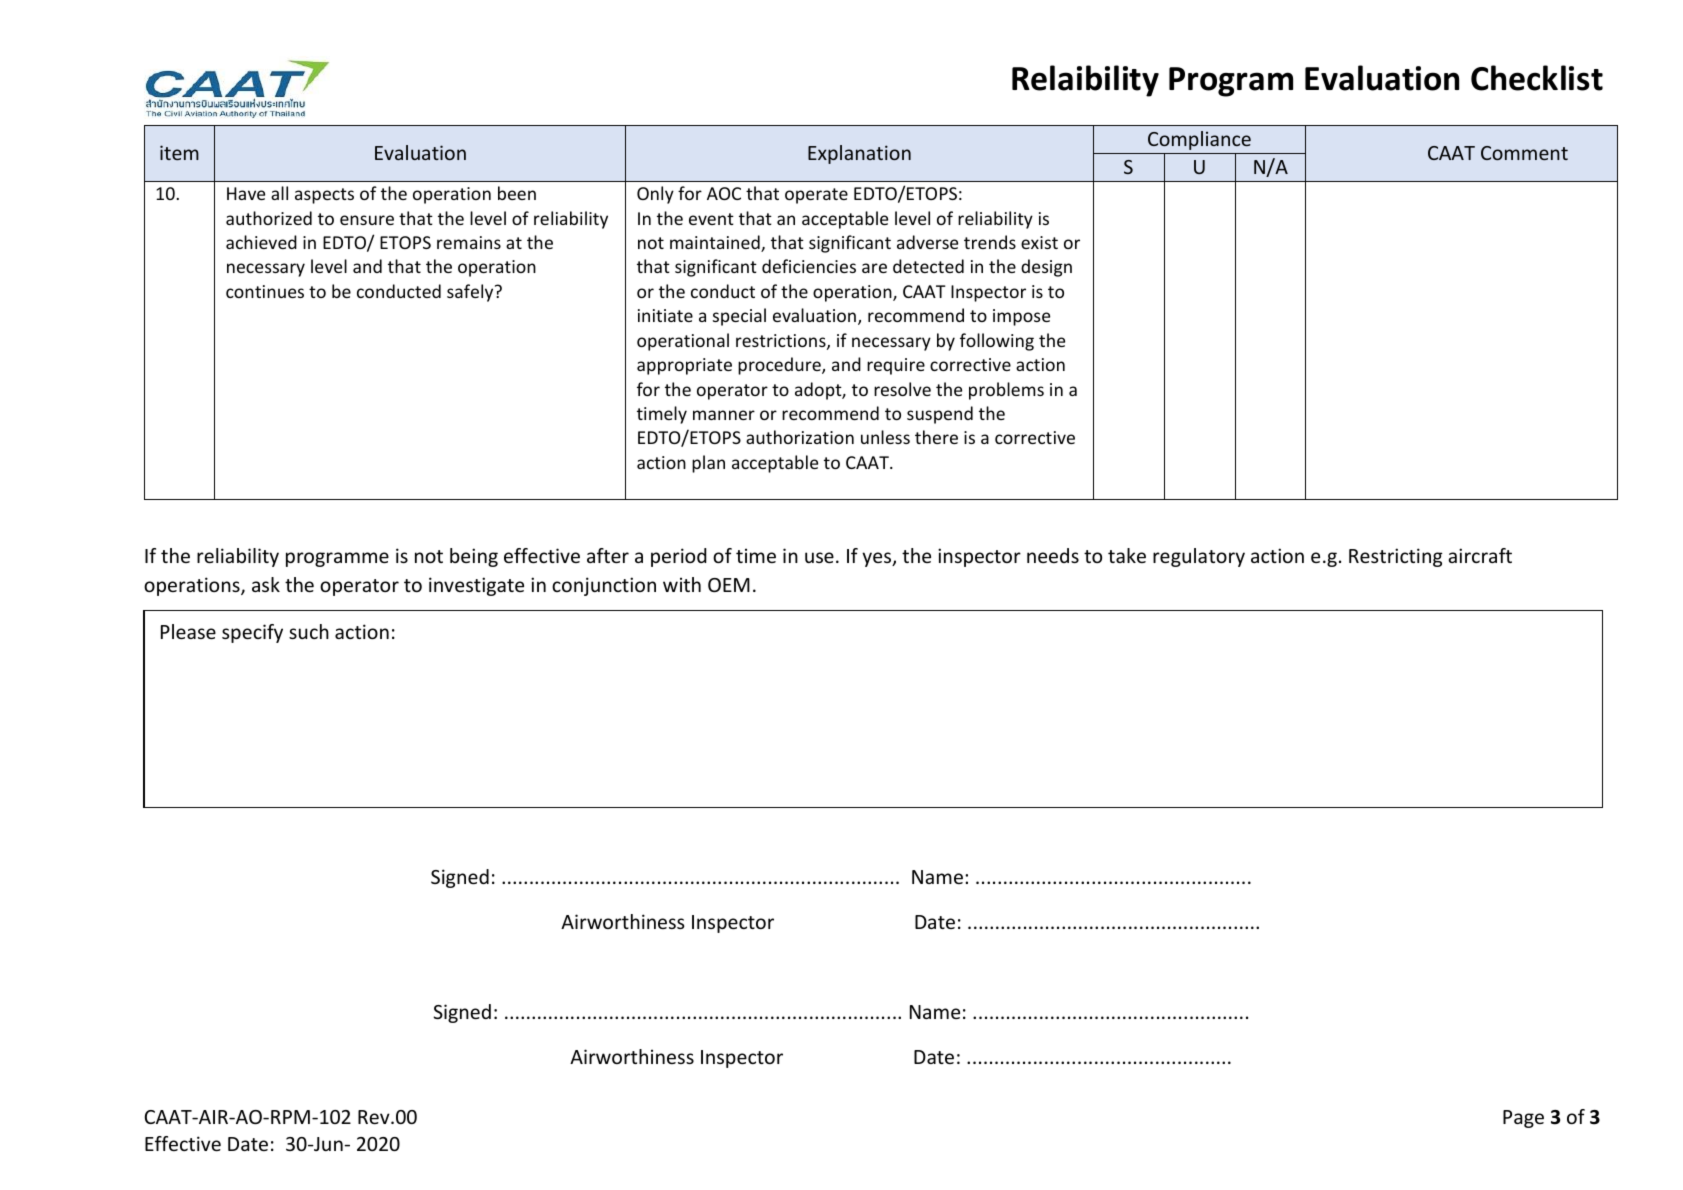 Image resolution: width=1683 pixels, height=1190 pixels. I want to click on being, so click(474, 557).
